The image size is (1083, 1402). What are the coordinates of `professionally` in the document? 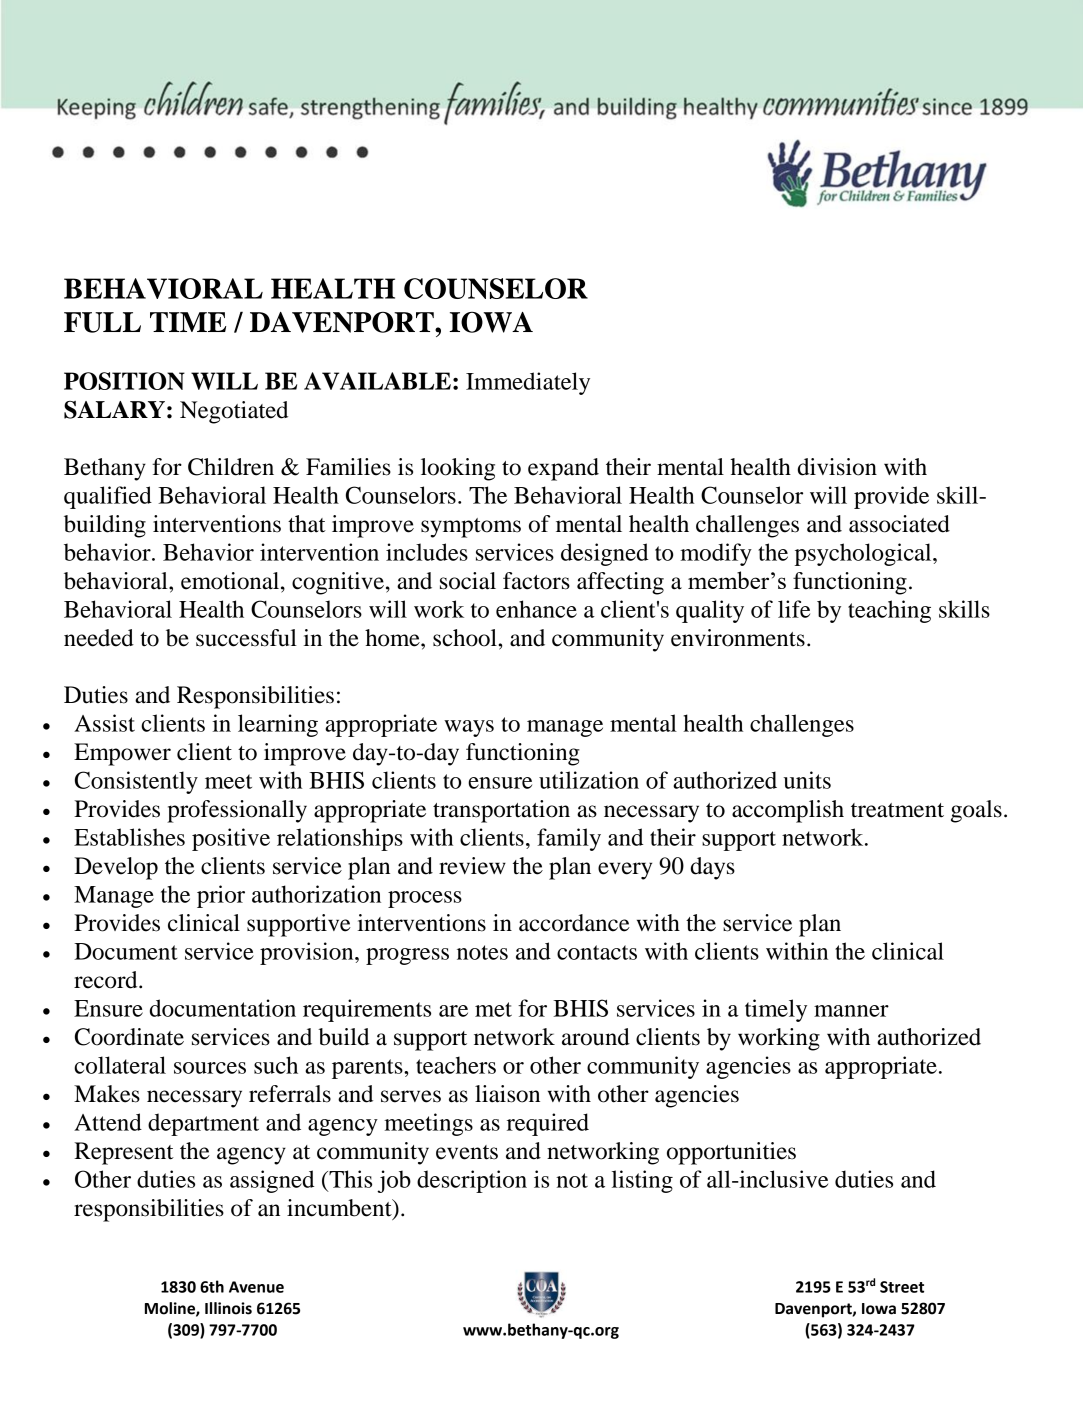 It's located at (237, 811).
